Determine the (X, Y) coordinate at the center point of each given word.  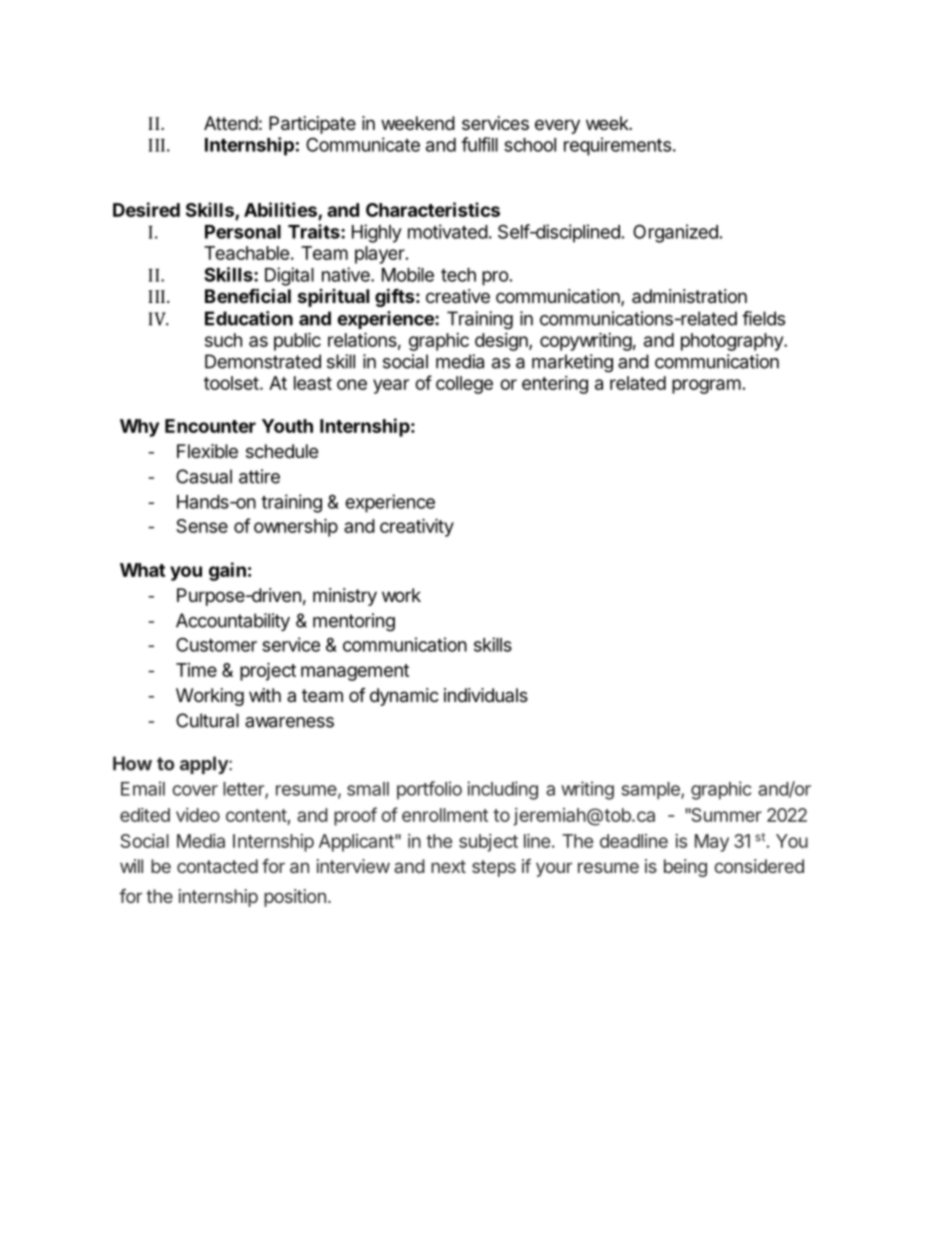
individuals (486, 695)
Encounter (210, 426)
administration (689, 296)
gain (227, 571)
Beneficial (248, 295)
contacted (217, 866)
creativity (417, 527)
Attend (231, 123)
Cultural (207, 720)
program (706, 386)
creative (458, 296)
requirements (617, 146)
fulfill (479, 144)
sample (651, 791)
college (464, 385)
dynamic (404, 697)
